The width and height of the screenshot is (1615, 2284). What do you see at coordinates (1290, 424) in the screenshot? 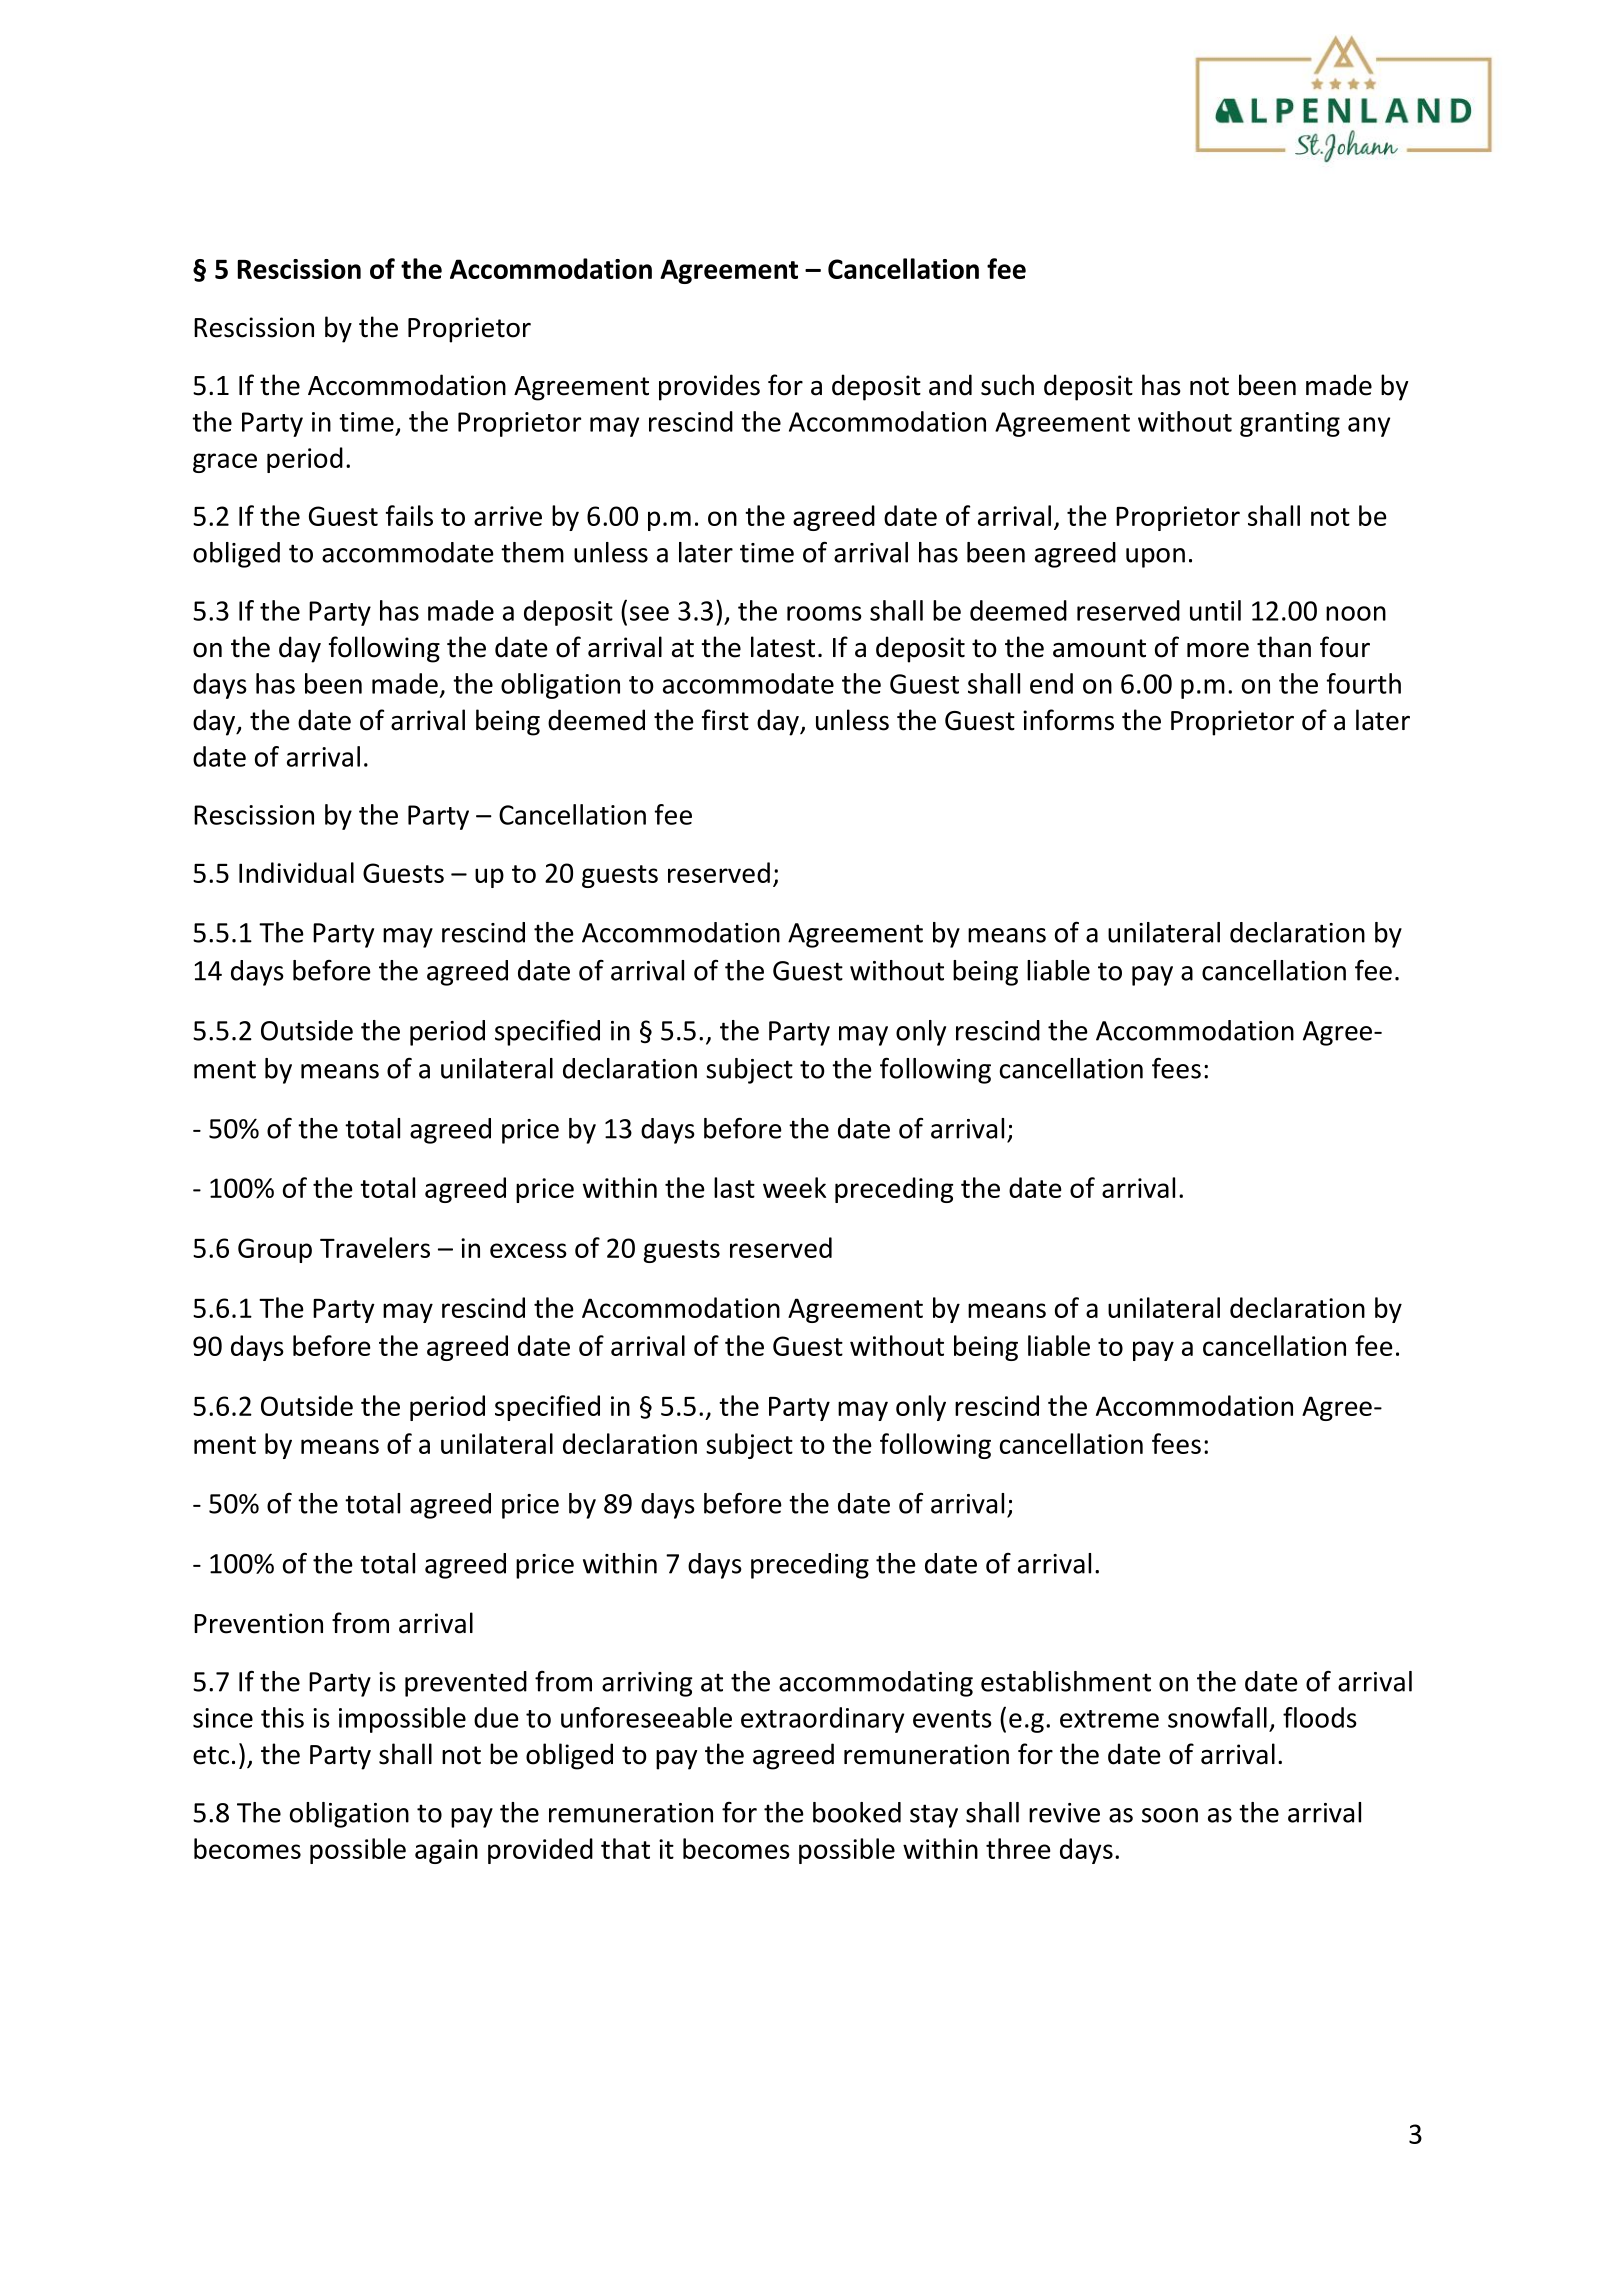
I see `granting` at bounding box center [1290, 424].
